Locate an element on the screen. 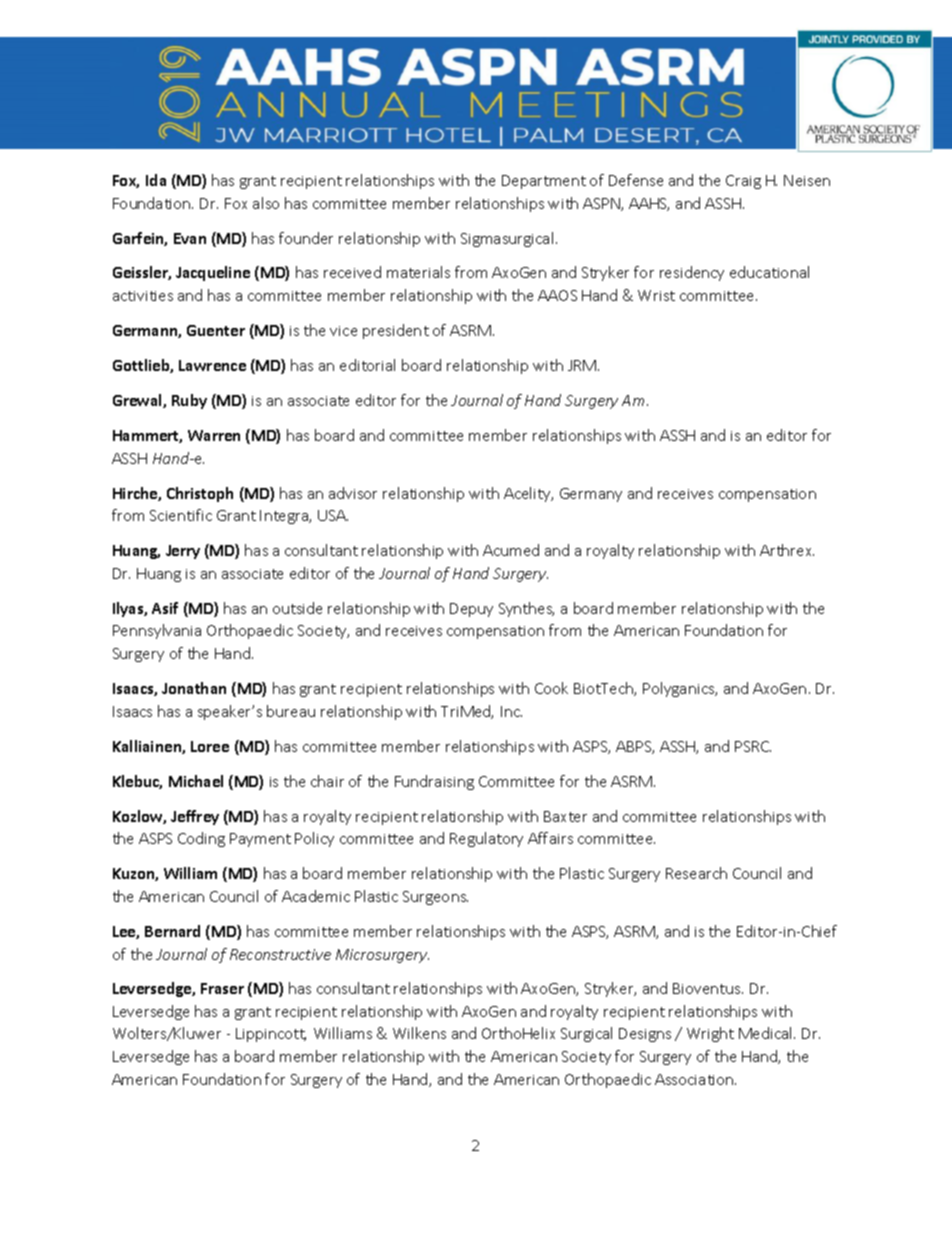 The image size is (952, 1233). advisor is located at coordinates (353, 493).
